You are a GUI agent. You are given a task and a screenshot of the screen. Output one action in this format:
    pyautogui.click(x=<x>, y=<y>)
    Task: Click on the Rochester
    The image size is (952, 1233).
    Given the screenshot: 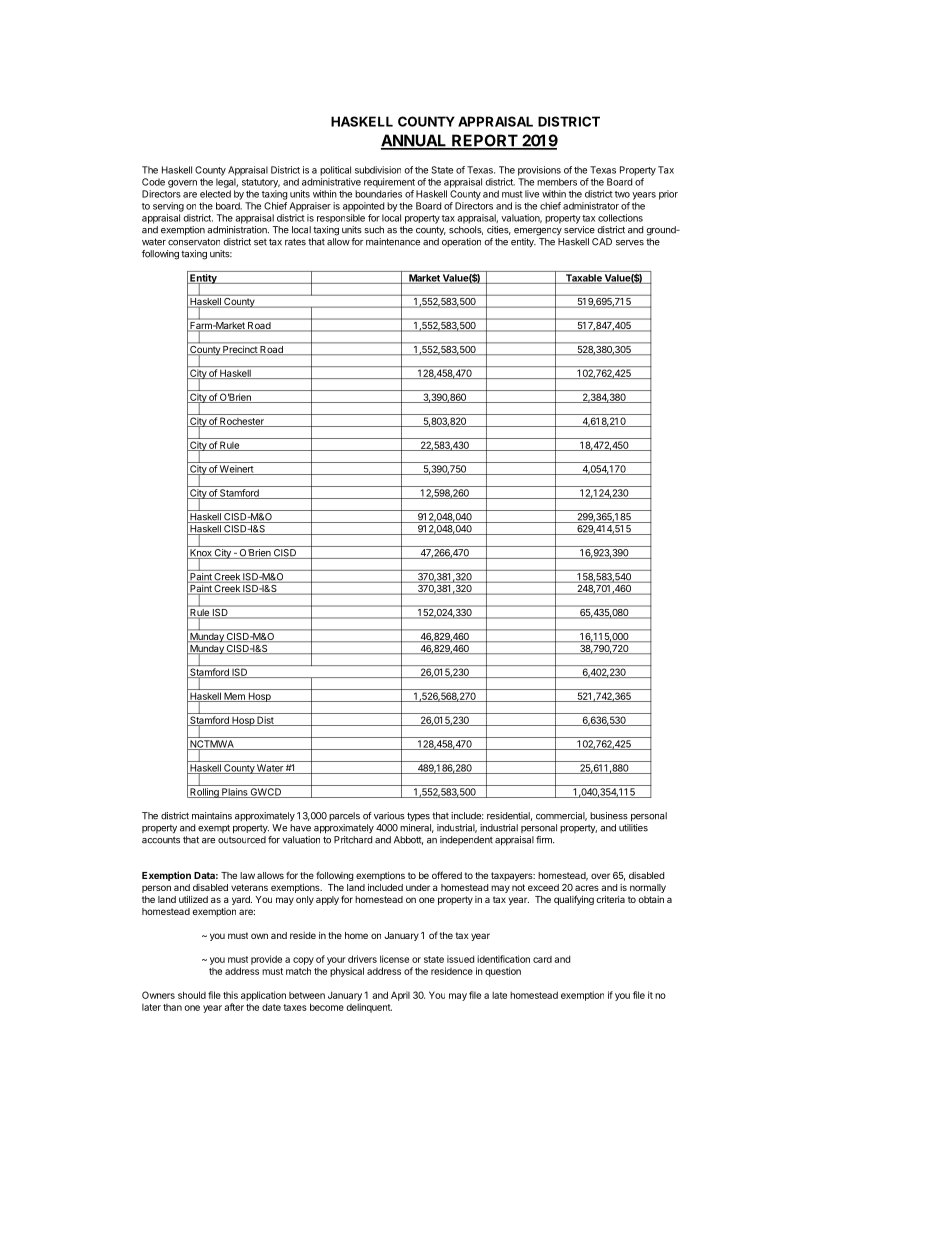 What is the action you would take?
    pyautogui.click(x=242, y=422)
